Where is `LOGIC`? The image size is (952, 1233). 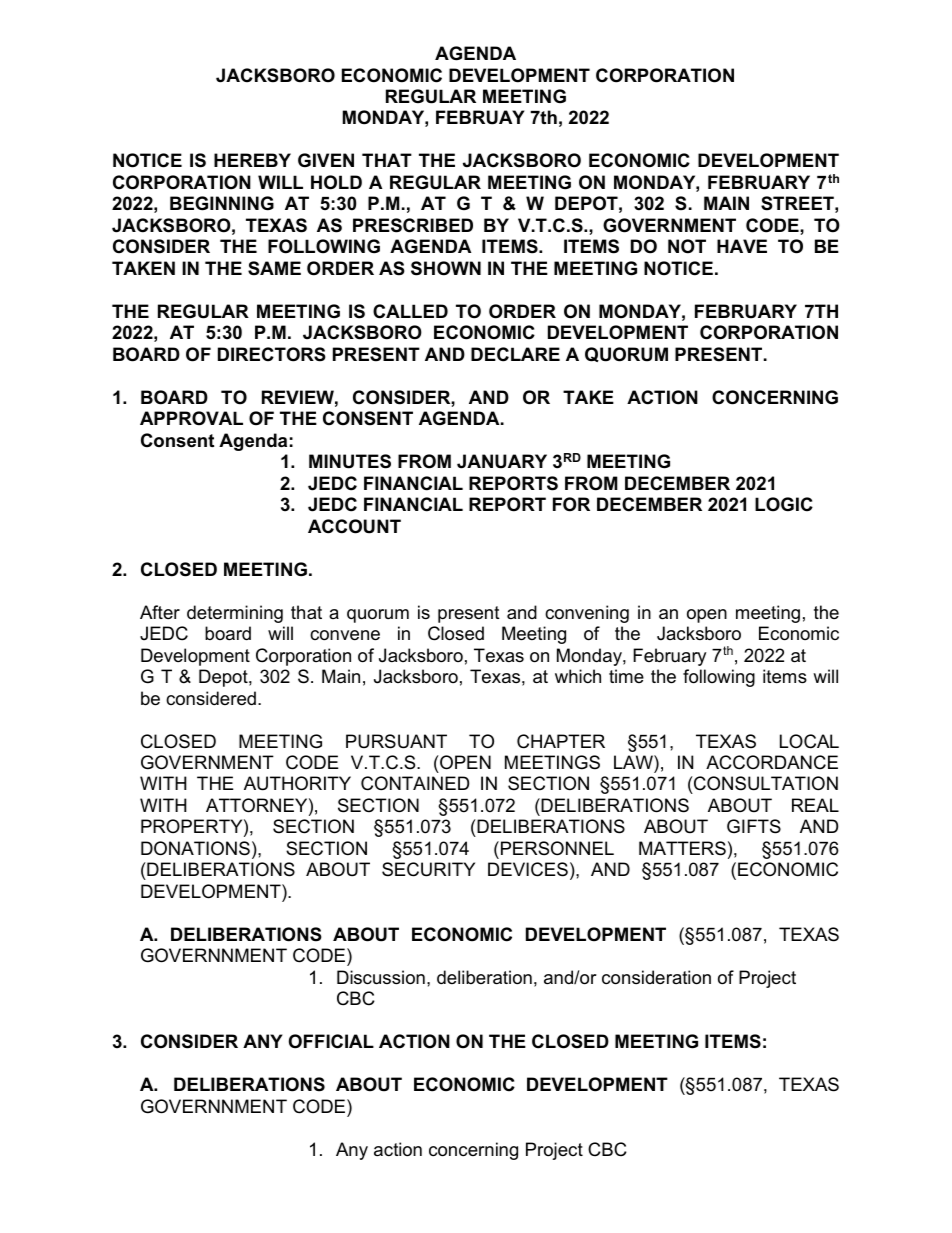
LOGIC is located at coordinates (784, 504).
